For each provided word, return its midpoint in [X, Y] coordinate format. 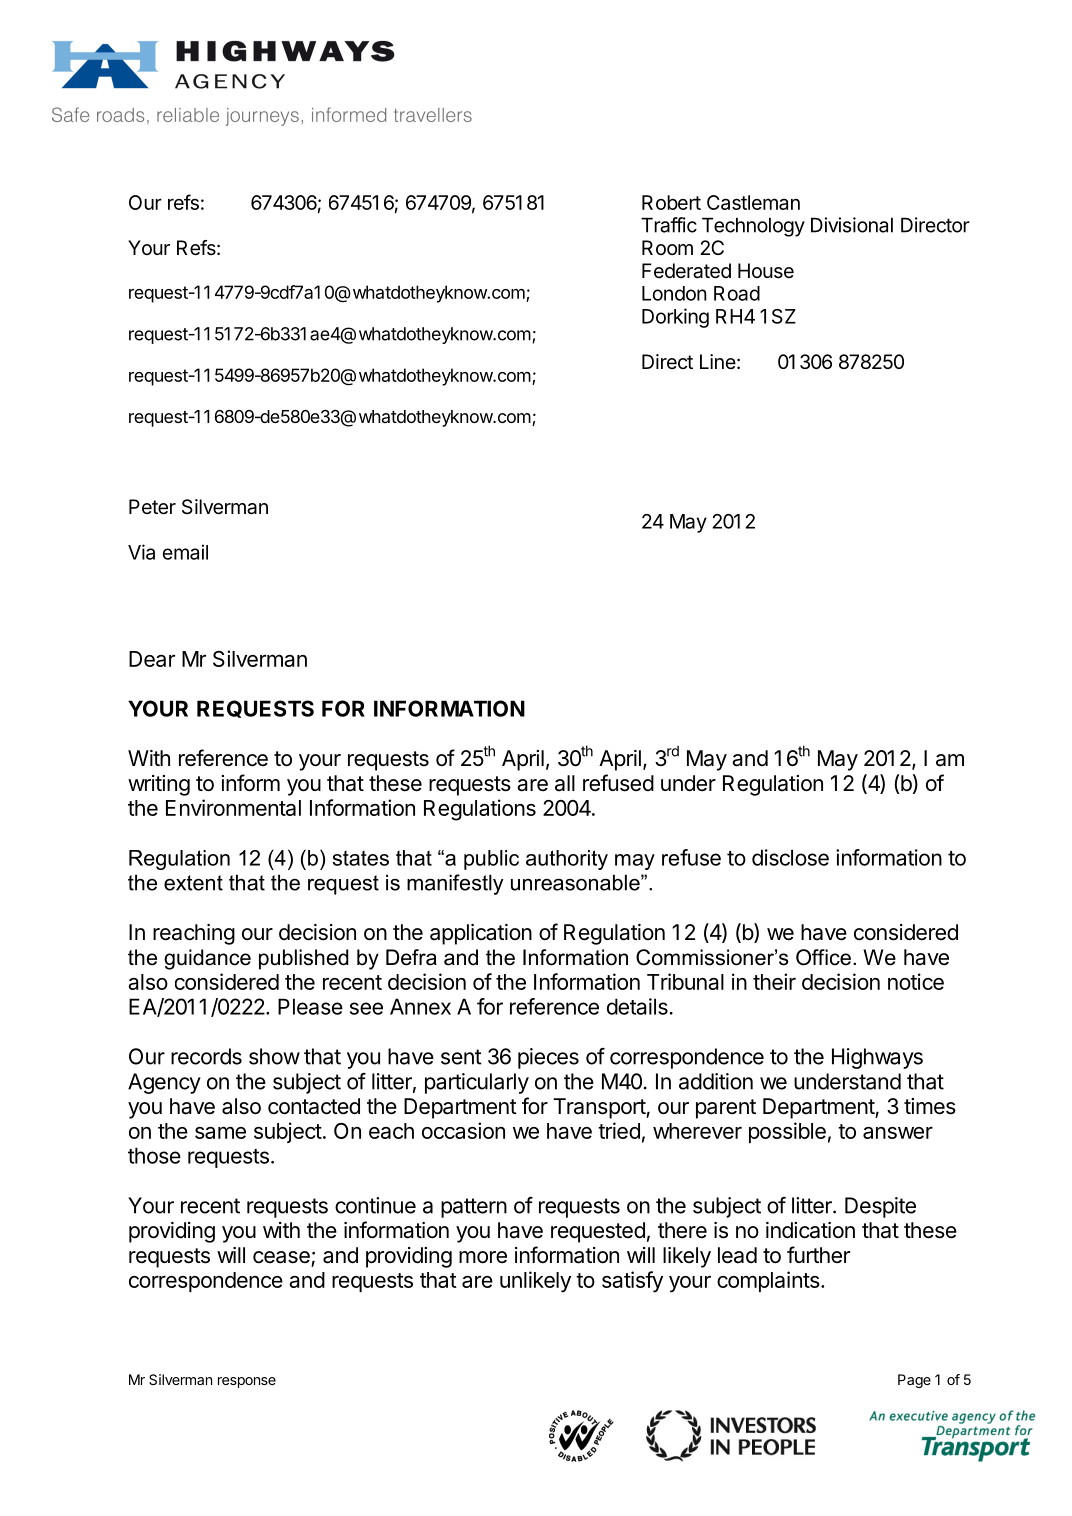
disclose [790, 857]
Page [914, 1381]
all [565, 783]
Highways [877, 1058]
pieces [548, 1058]
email [185, 552]
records [206, 1056]
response [247, 1382]
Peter [152, 507]
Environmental [233, 807]
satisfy [632, 1282]
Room [667, 247]
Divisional [852, 225]
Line [718, 361]
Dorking [675, 318]
